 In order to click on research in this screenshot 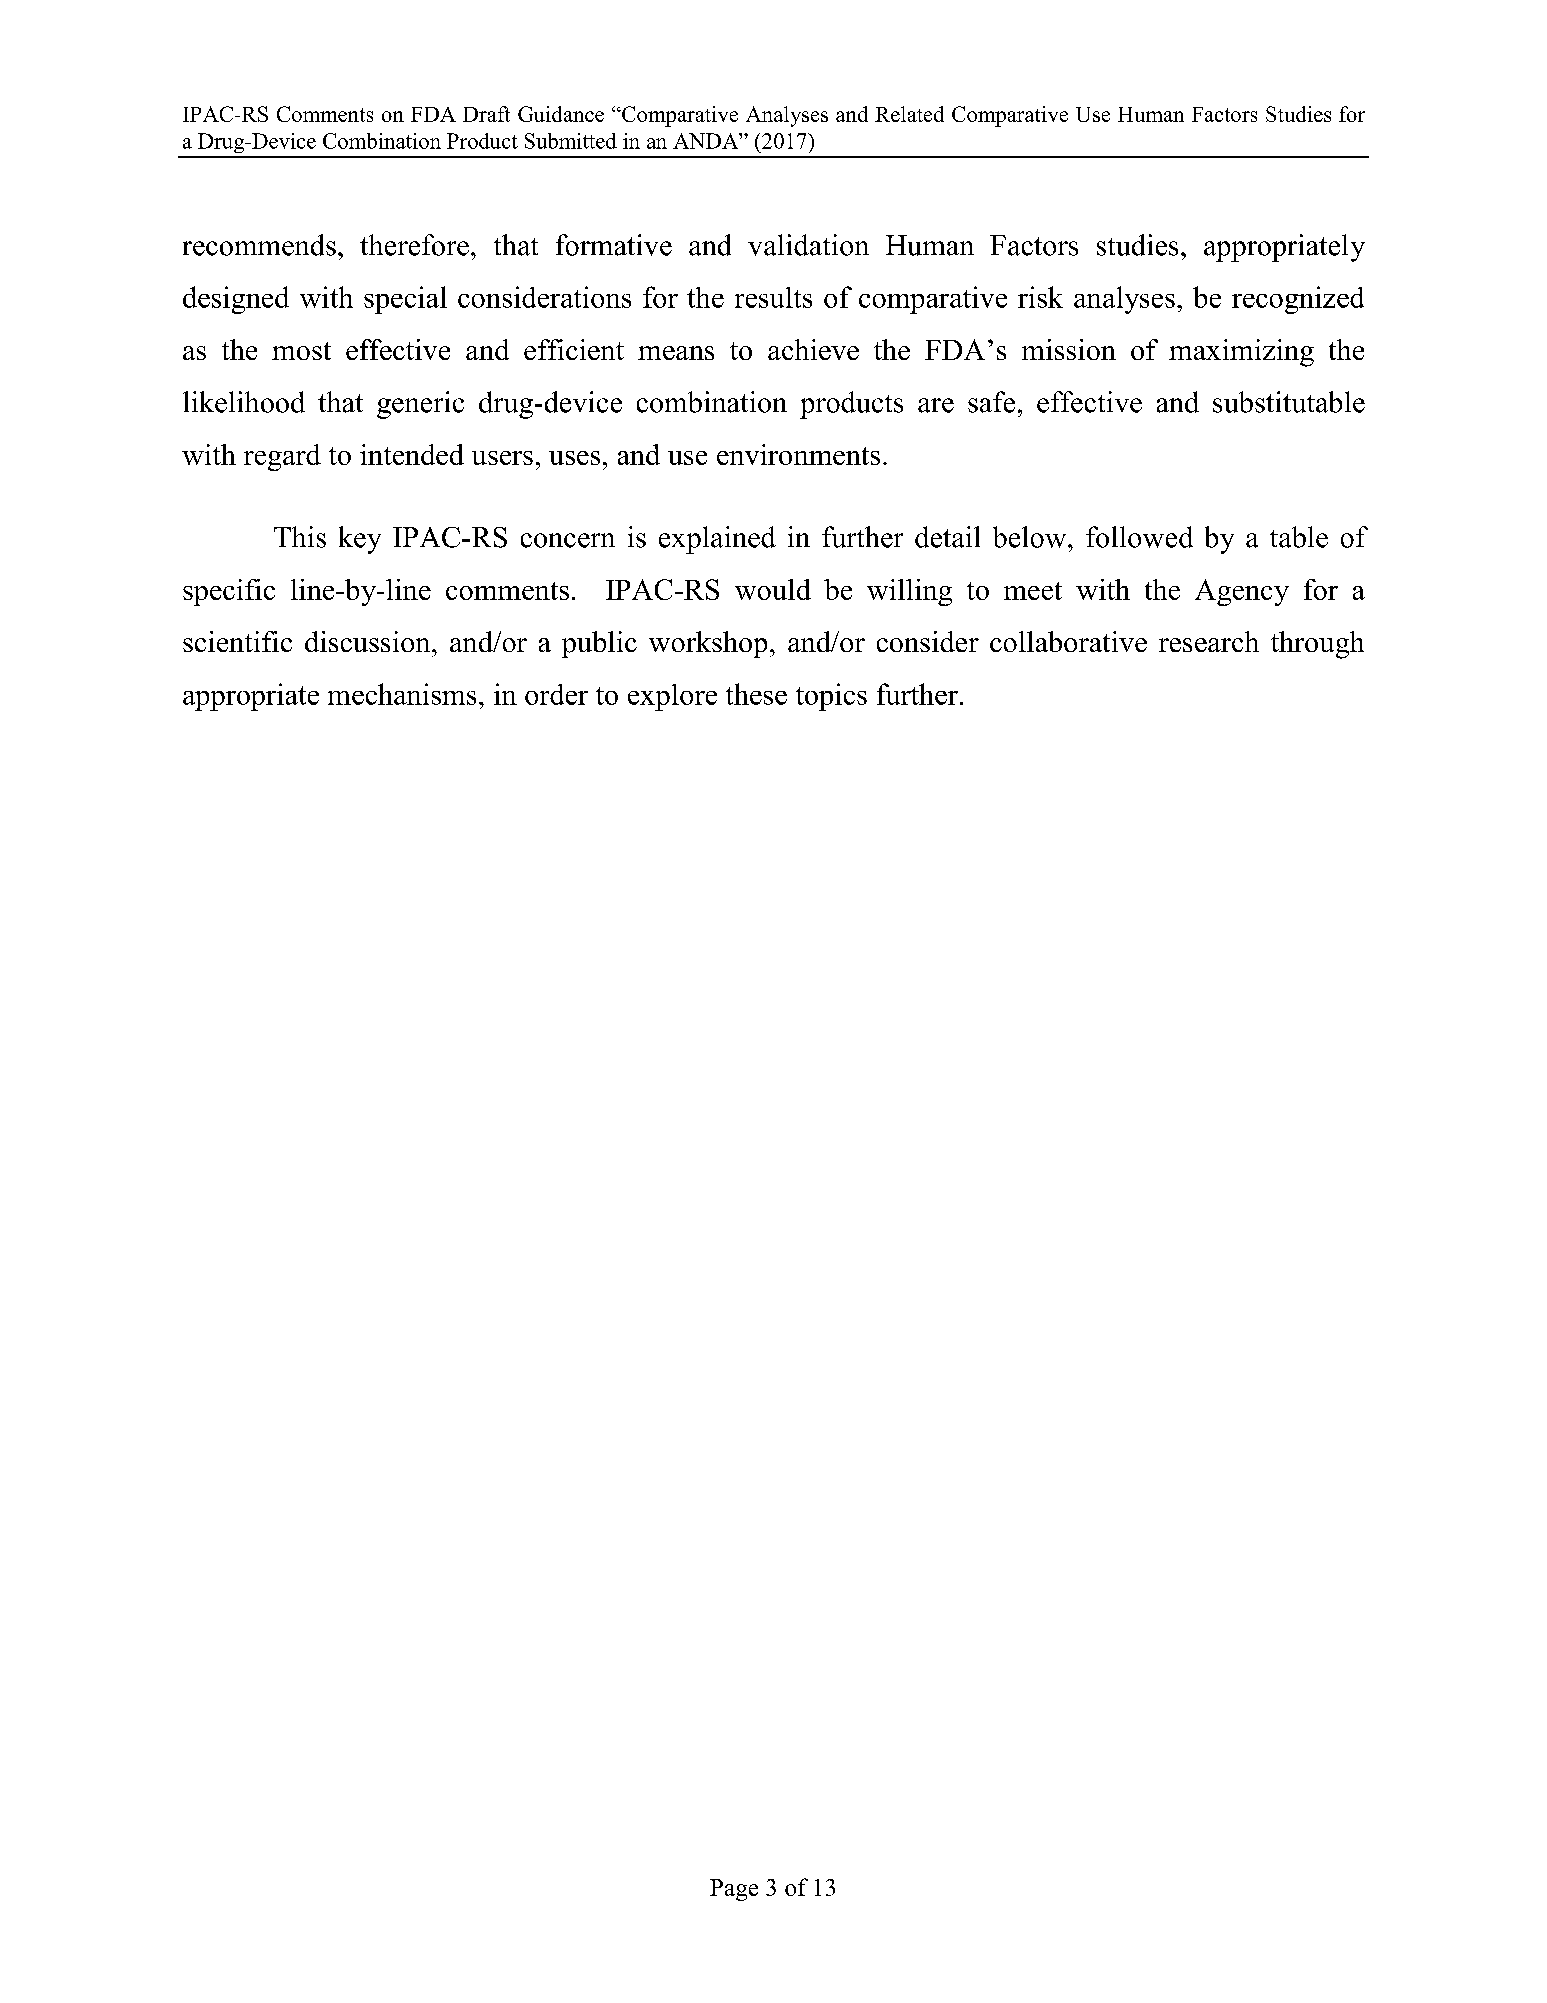, I will do `click(1209, 641)`.
